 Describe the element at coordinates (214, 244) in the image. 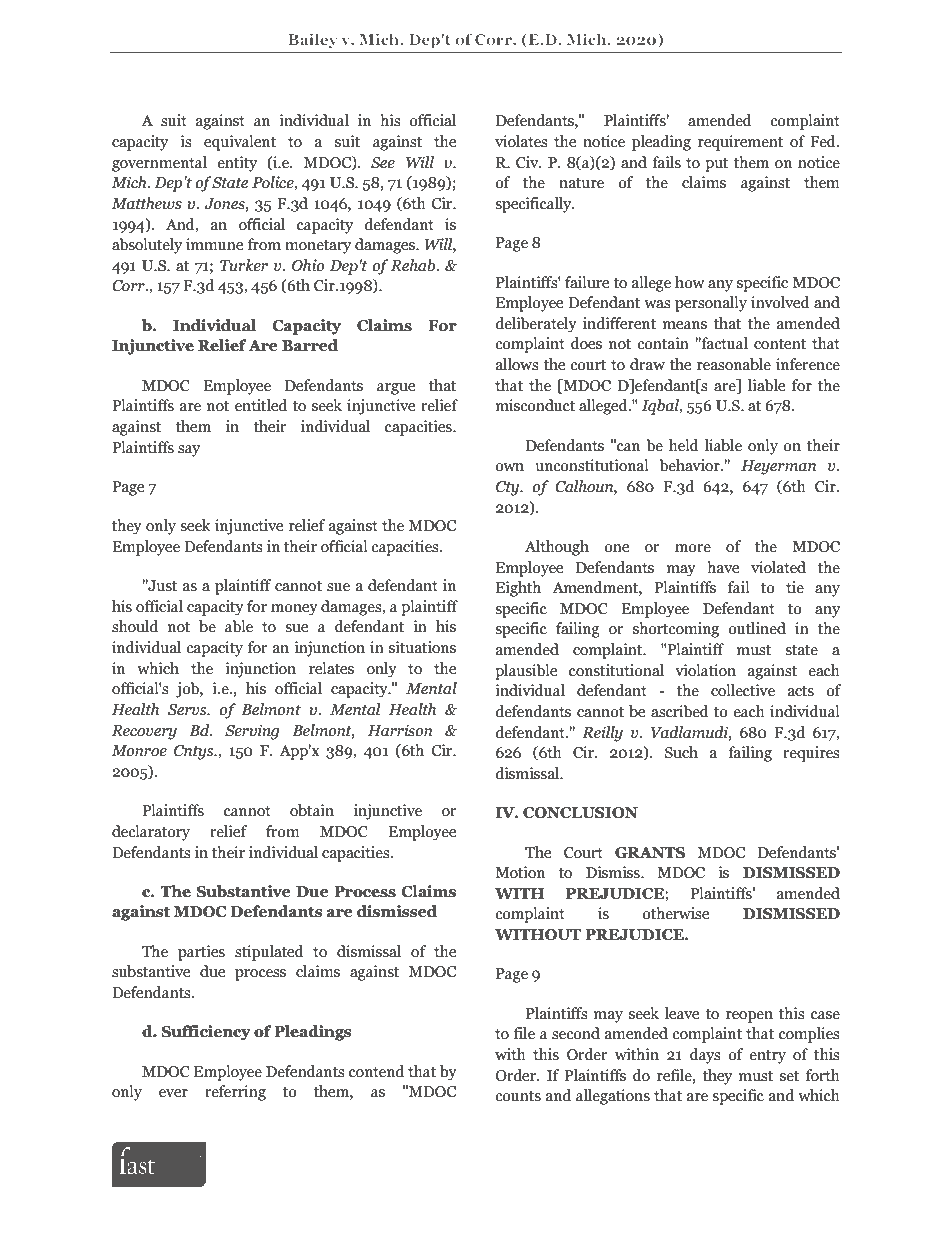

I see `immune` at that location.
